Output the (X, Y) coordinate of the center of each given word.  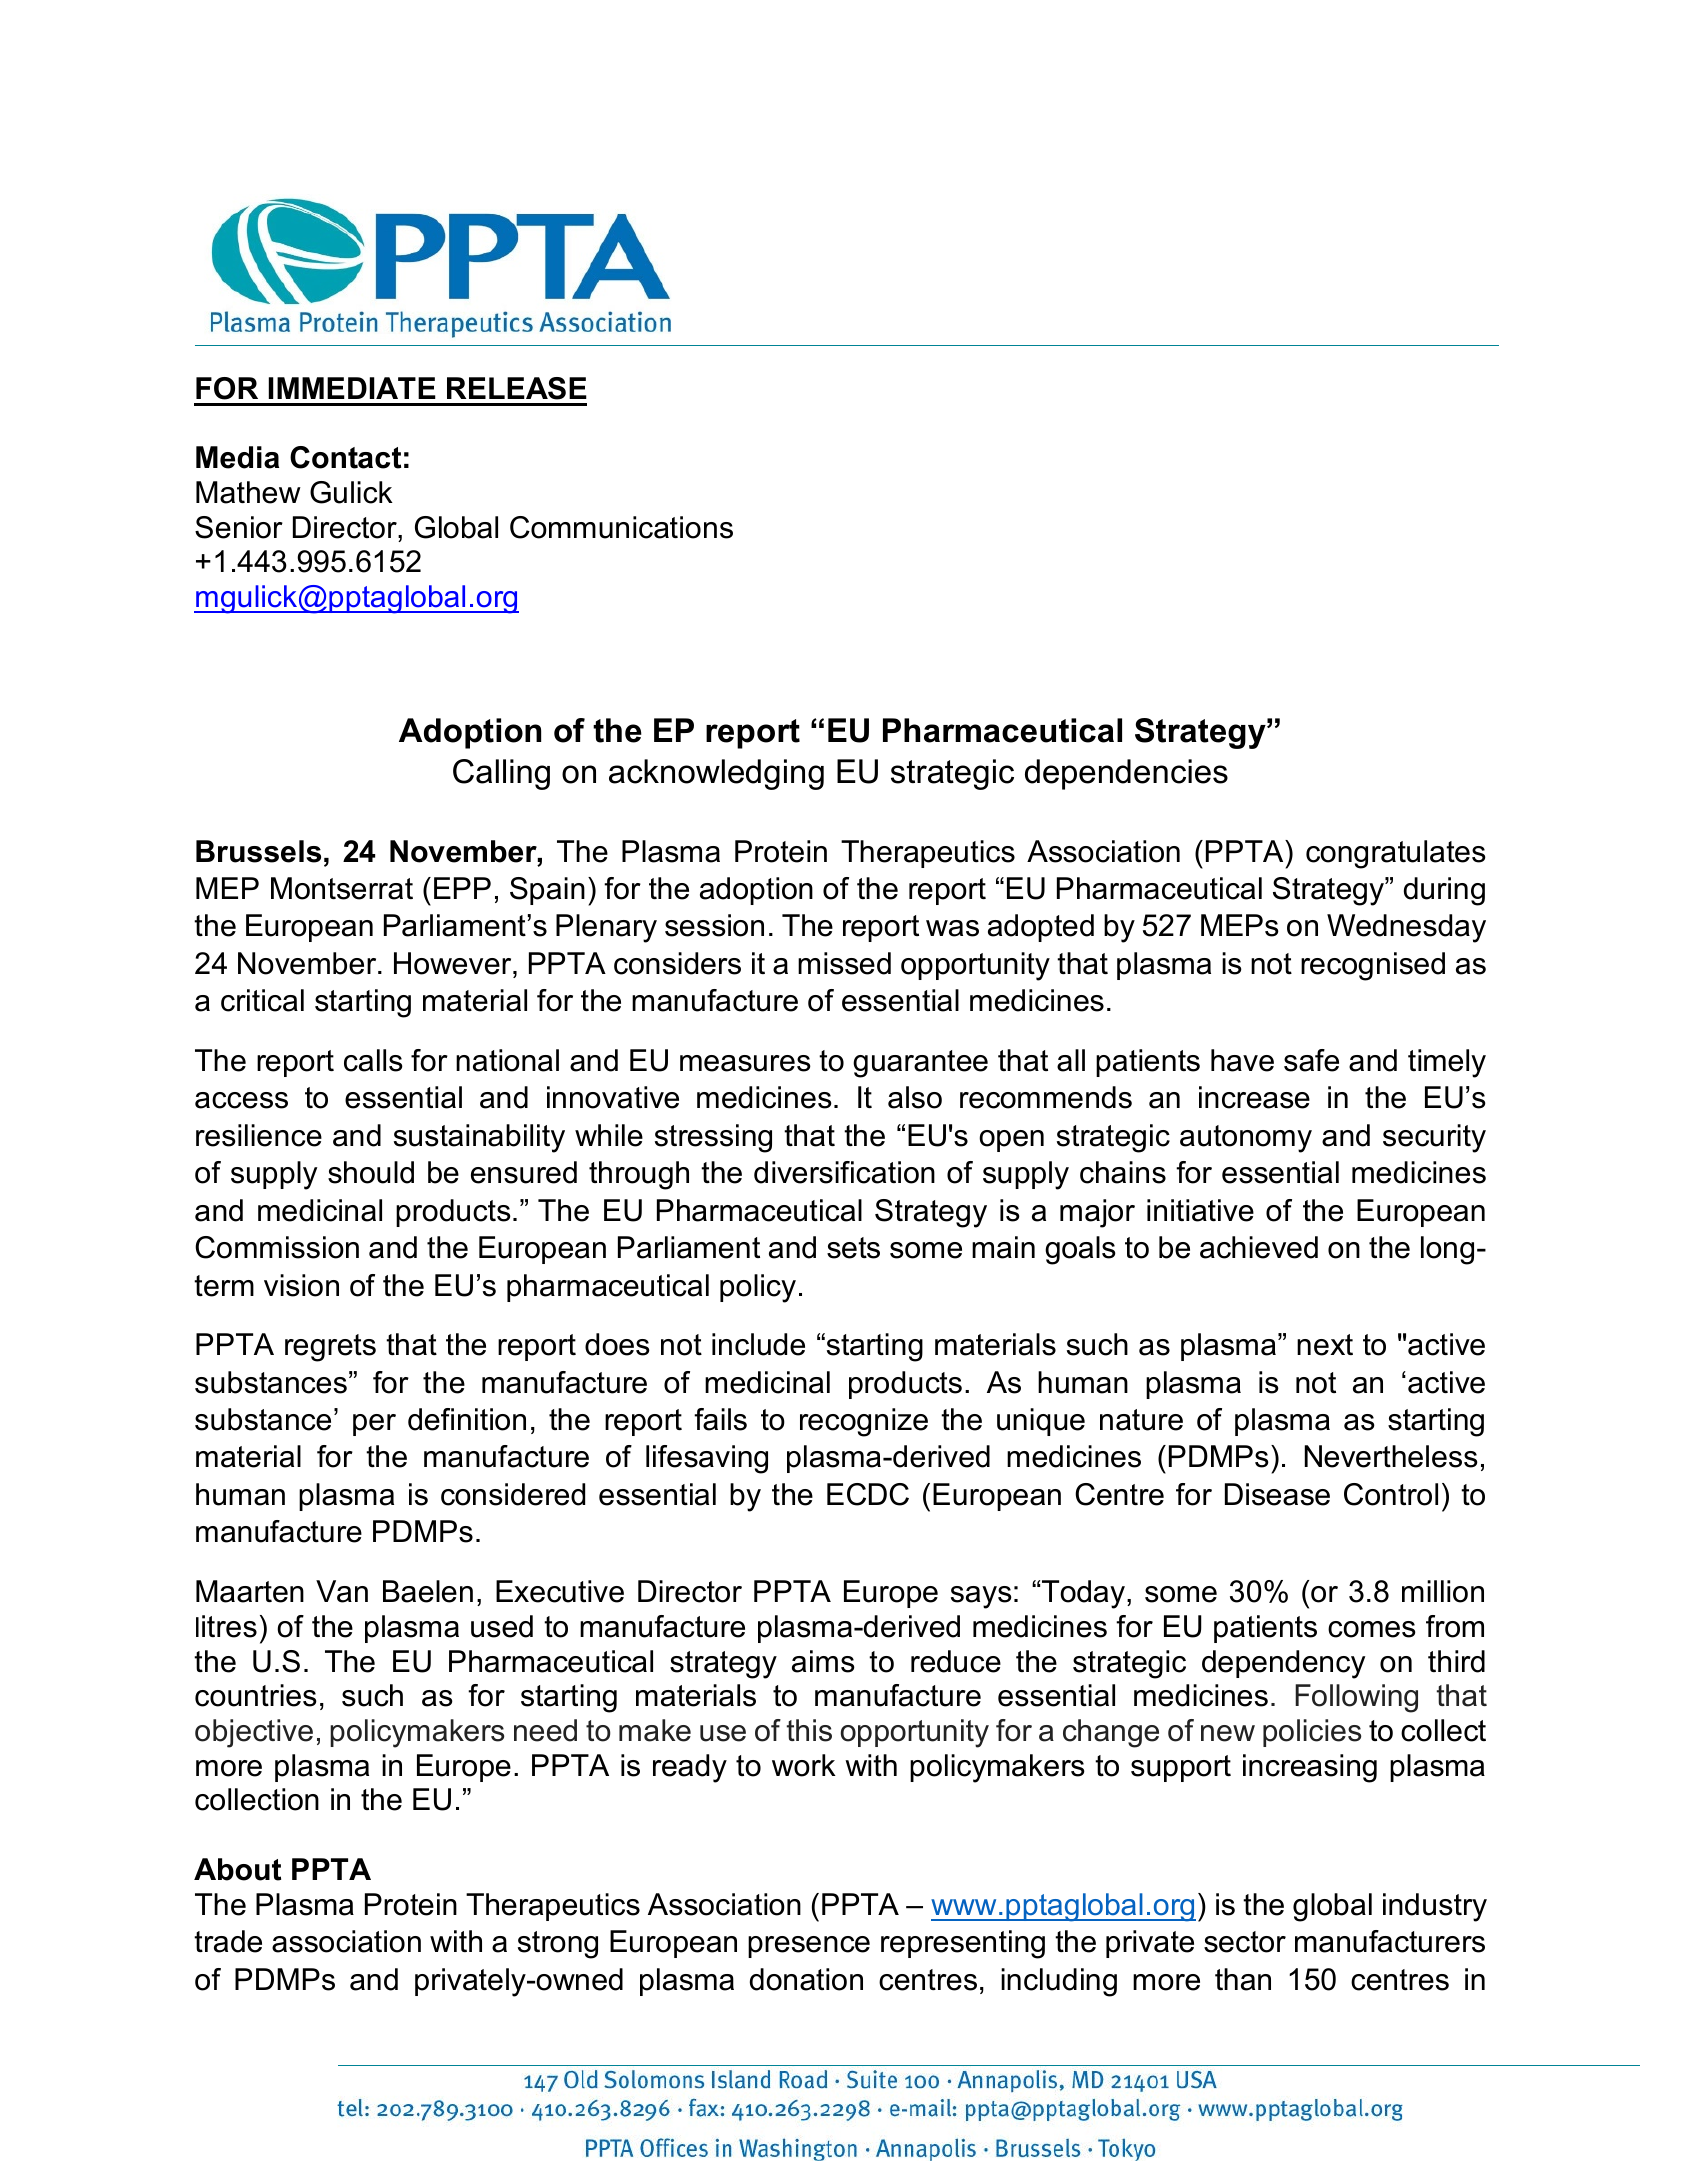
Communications (621, 527)
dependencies (1126, 774)
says (981, 1597)
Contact (345, 457)
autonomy (1246, 1139)
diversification (844, 1172)
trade (228, 1941)
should (371, 1172)
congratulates (1396, 854)
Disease (1277, 1494)
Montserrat (342, 888)
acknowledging (716, 774)
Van (342, 1591)
